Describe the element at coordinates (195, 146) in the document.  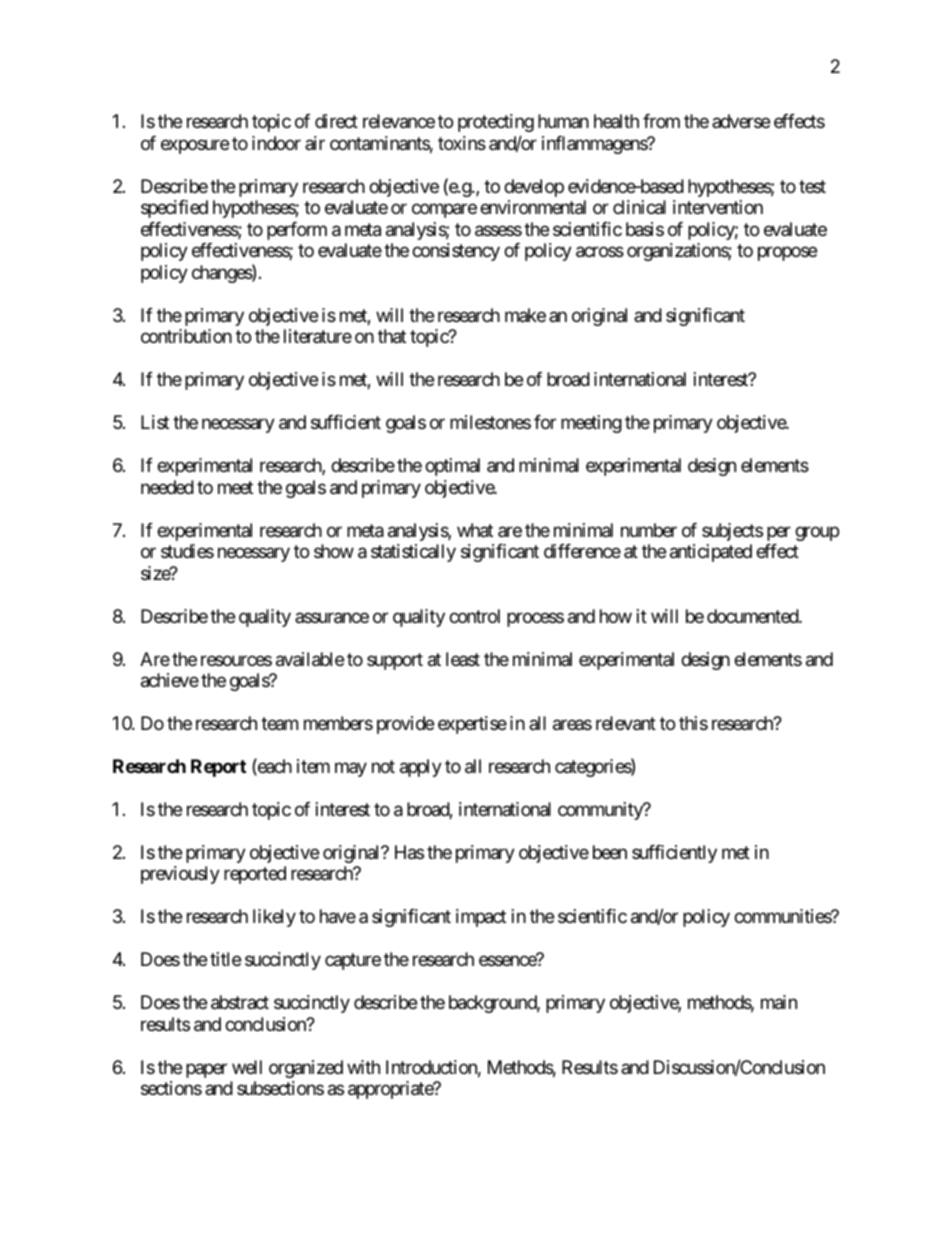
I see `exposure` at that location.
